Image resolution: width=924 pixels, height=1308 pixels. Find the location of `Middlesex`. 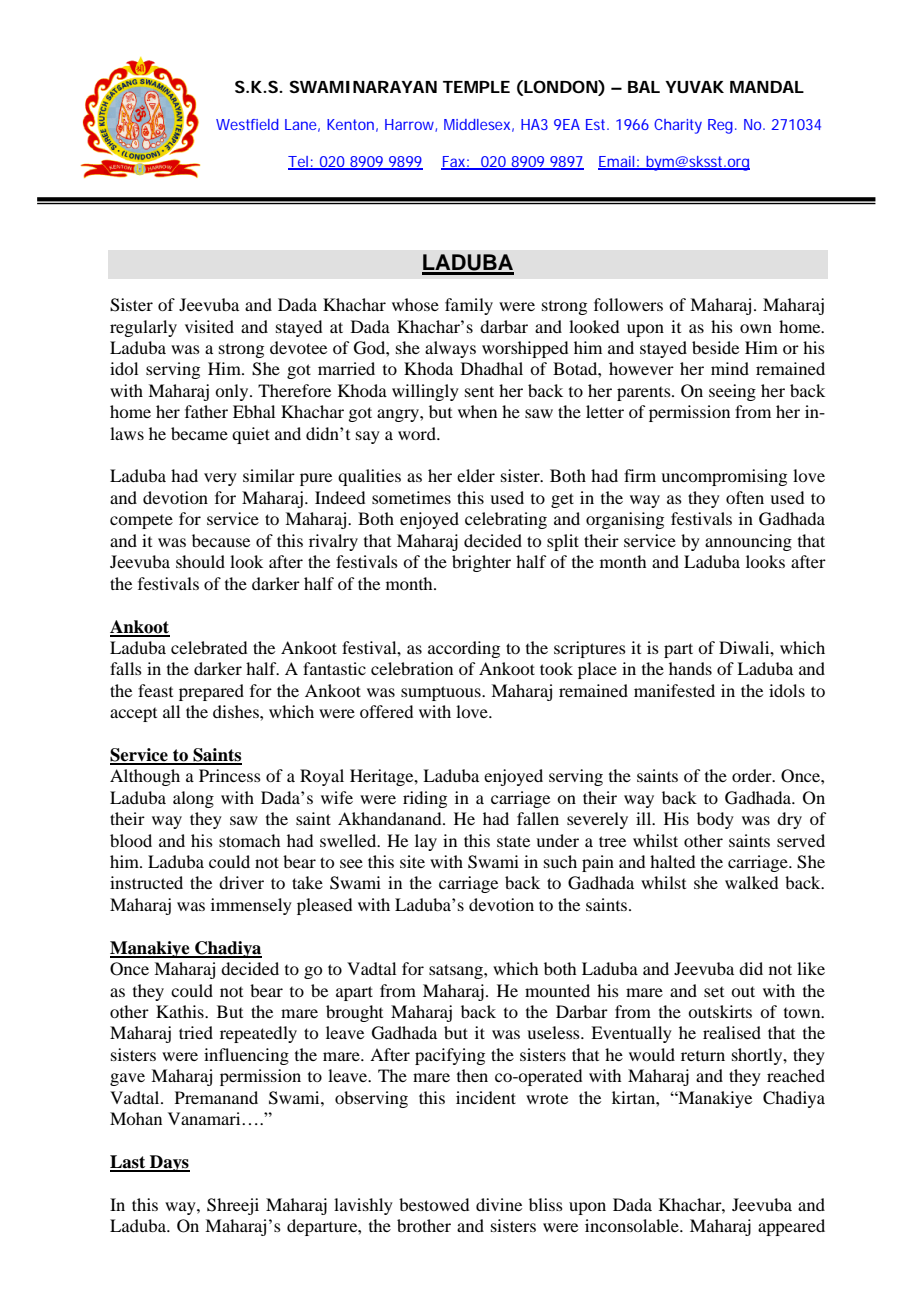

Middlesex is located at coordinates (477, 124).
